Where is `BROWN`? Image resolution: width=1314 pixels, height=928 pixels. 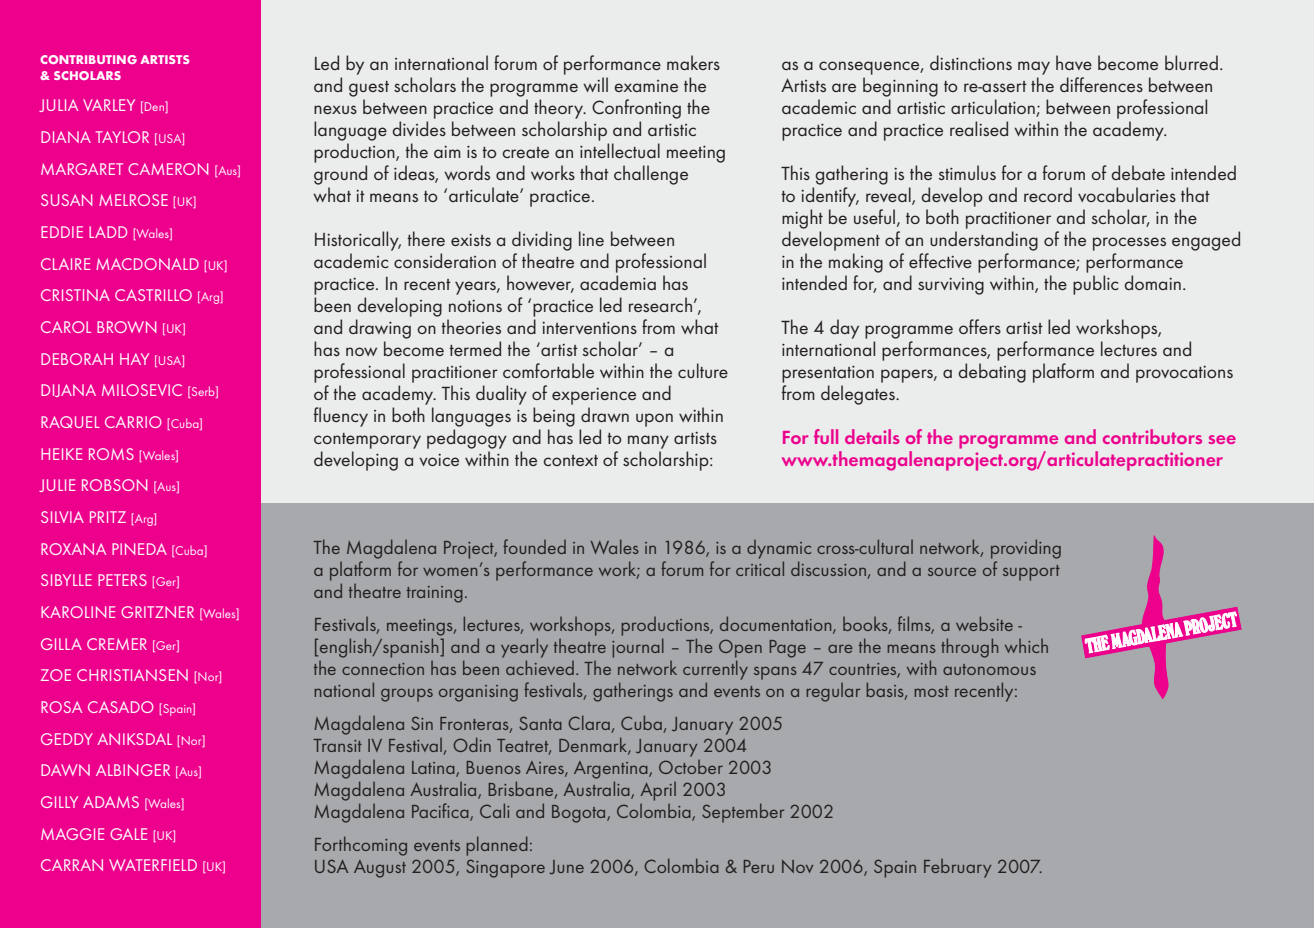
BROWN is located at coordinates (126, 327).
